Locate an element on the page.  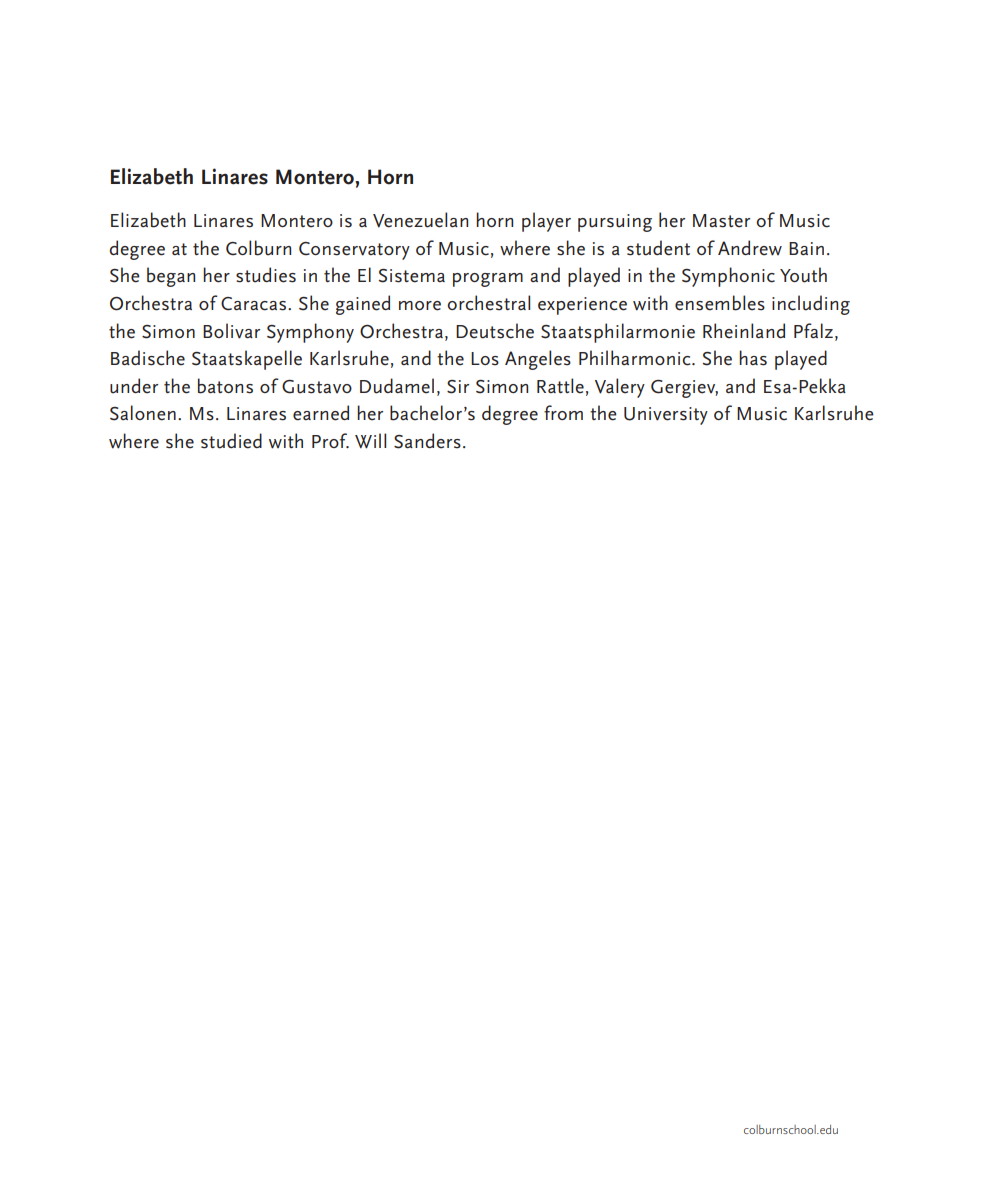
studied is located at coordinates (231, 441).
